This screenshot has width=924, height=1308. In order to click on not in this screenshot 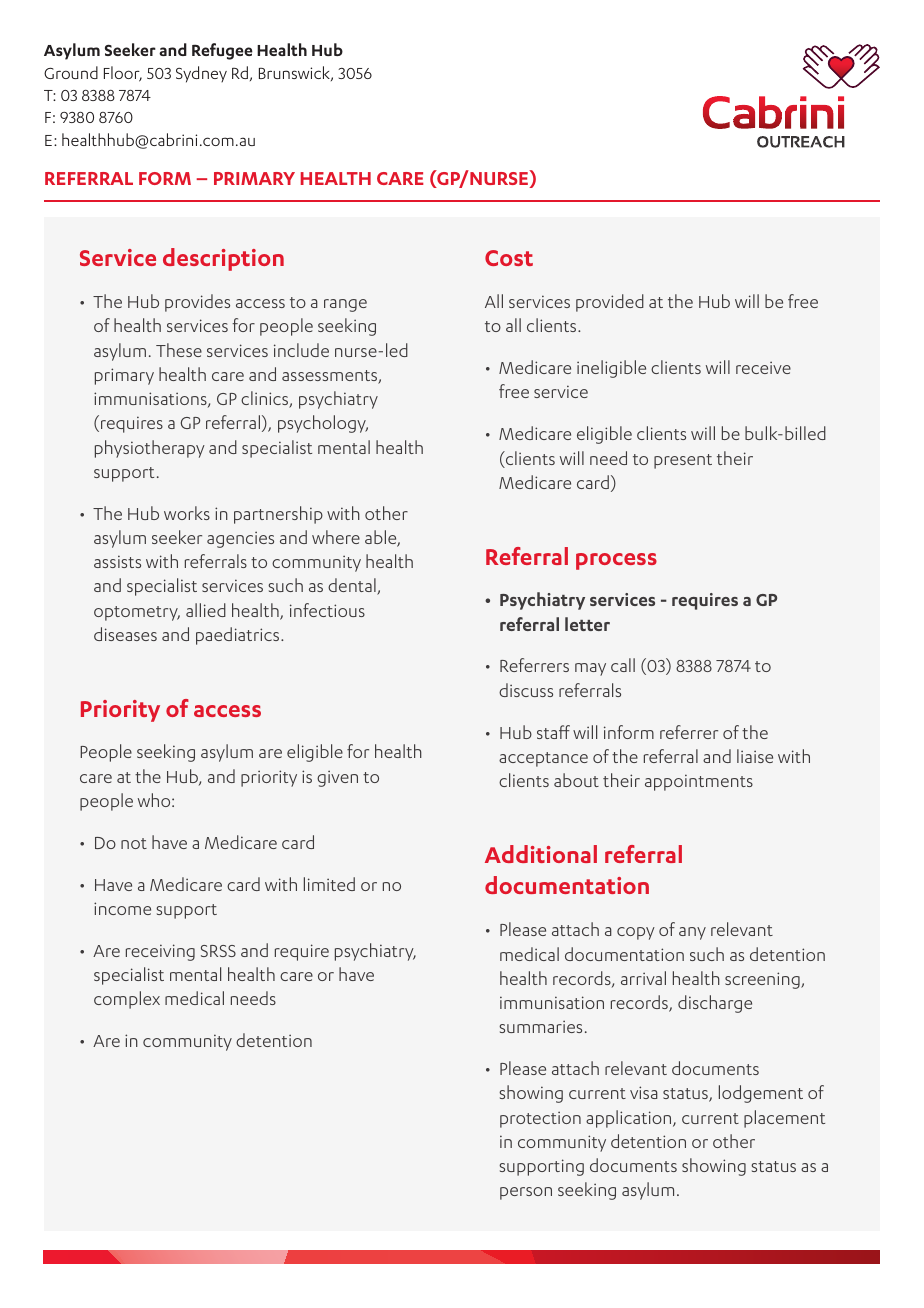, I will do `click(134, 843)`.
